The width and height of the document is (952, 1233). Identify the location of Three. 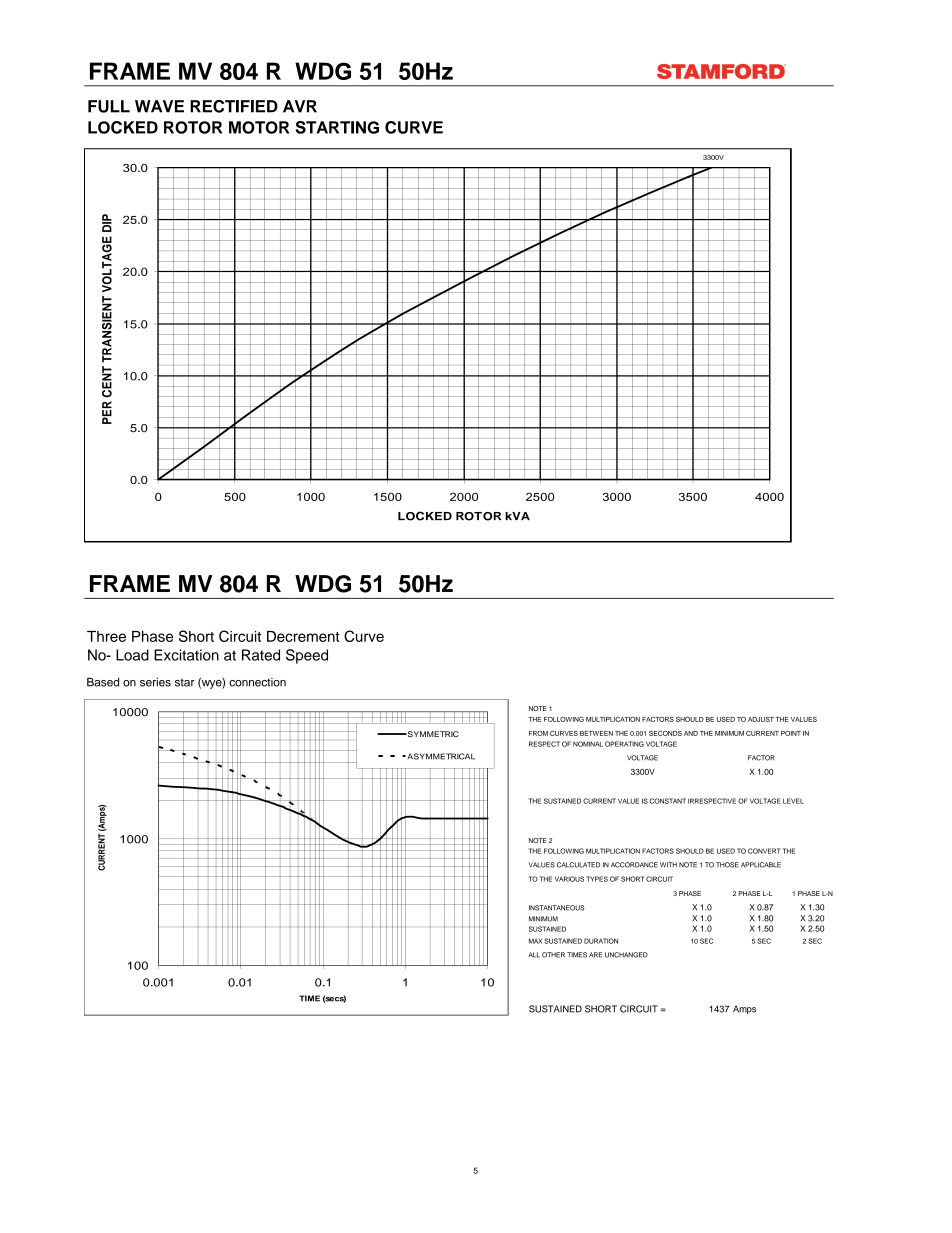
(106, 636).
